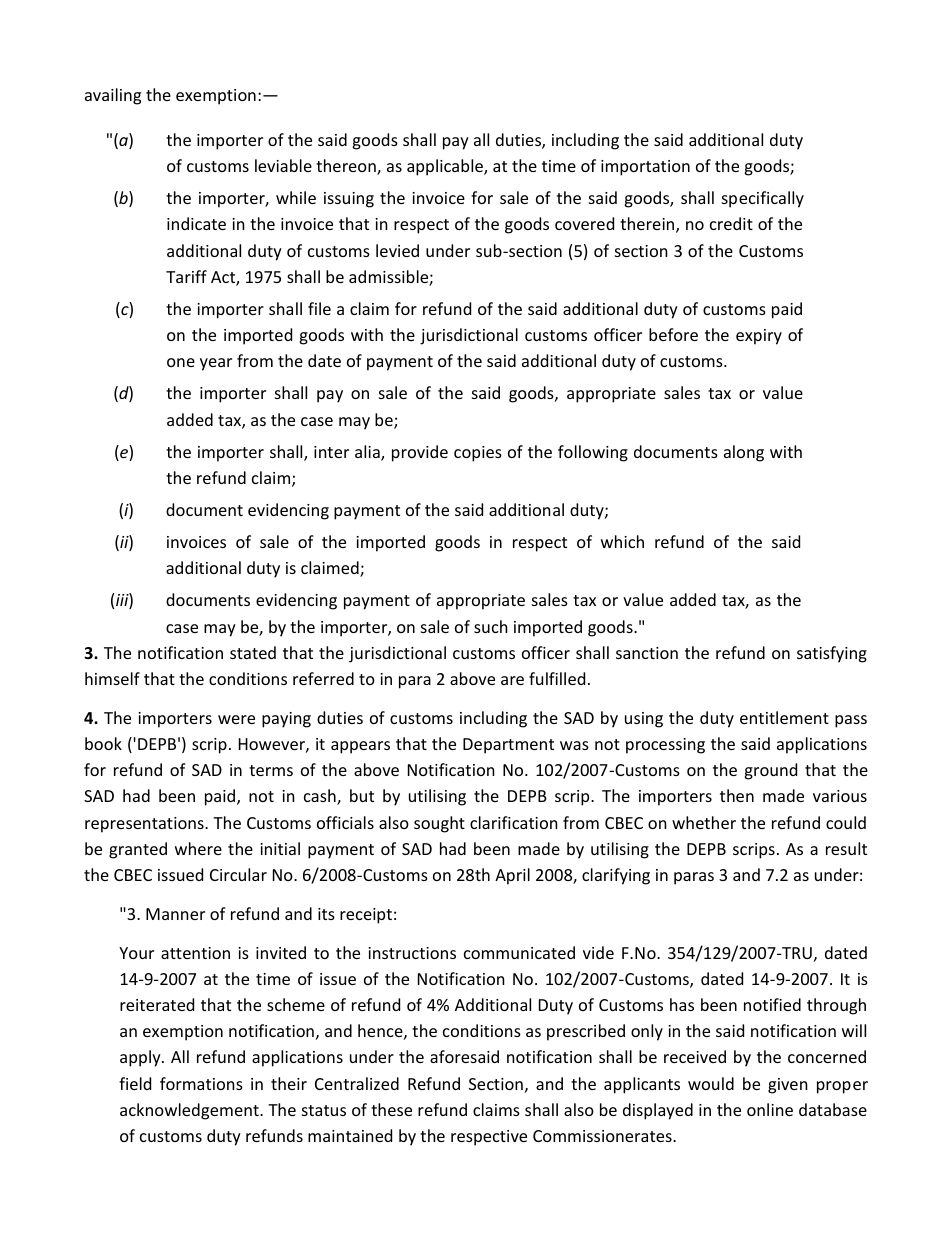  I want to click on year, so click(216, 364).
